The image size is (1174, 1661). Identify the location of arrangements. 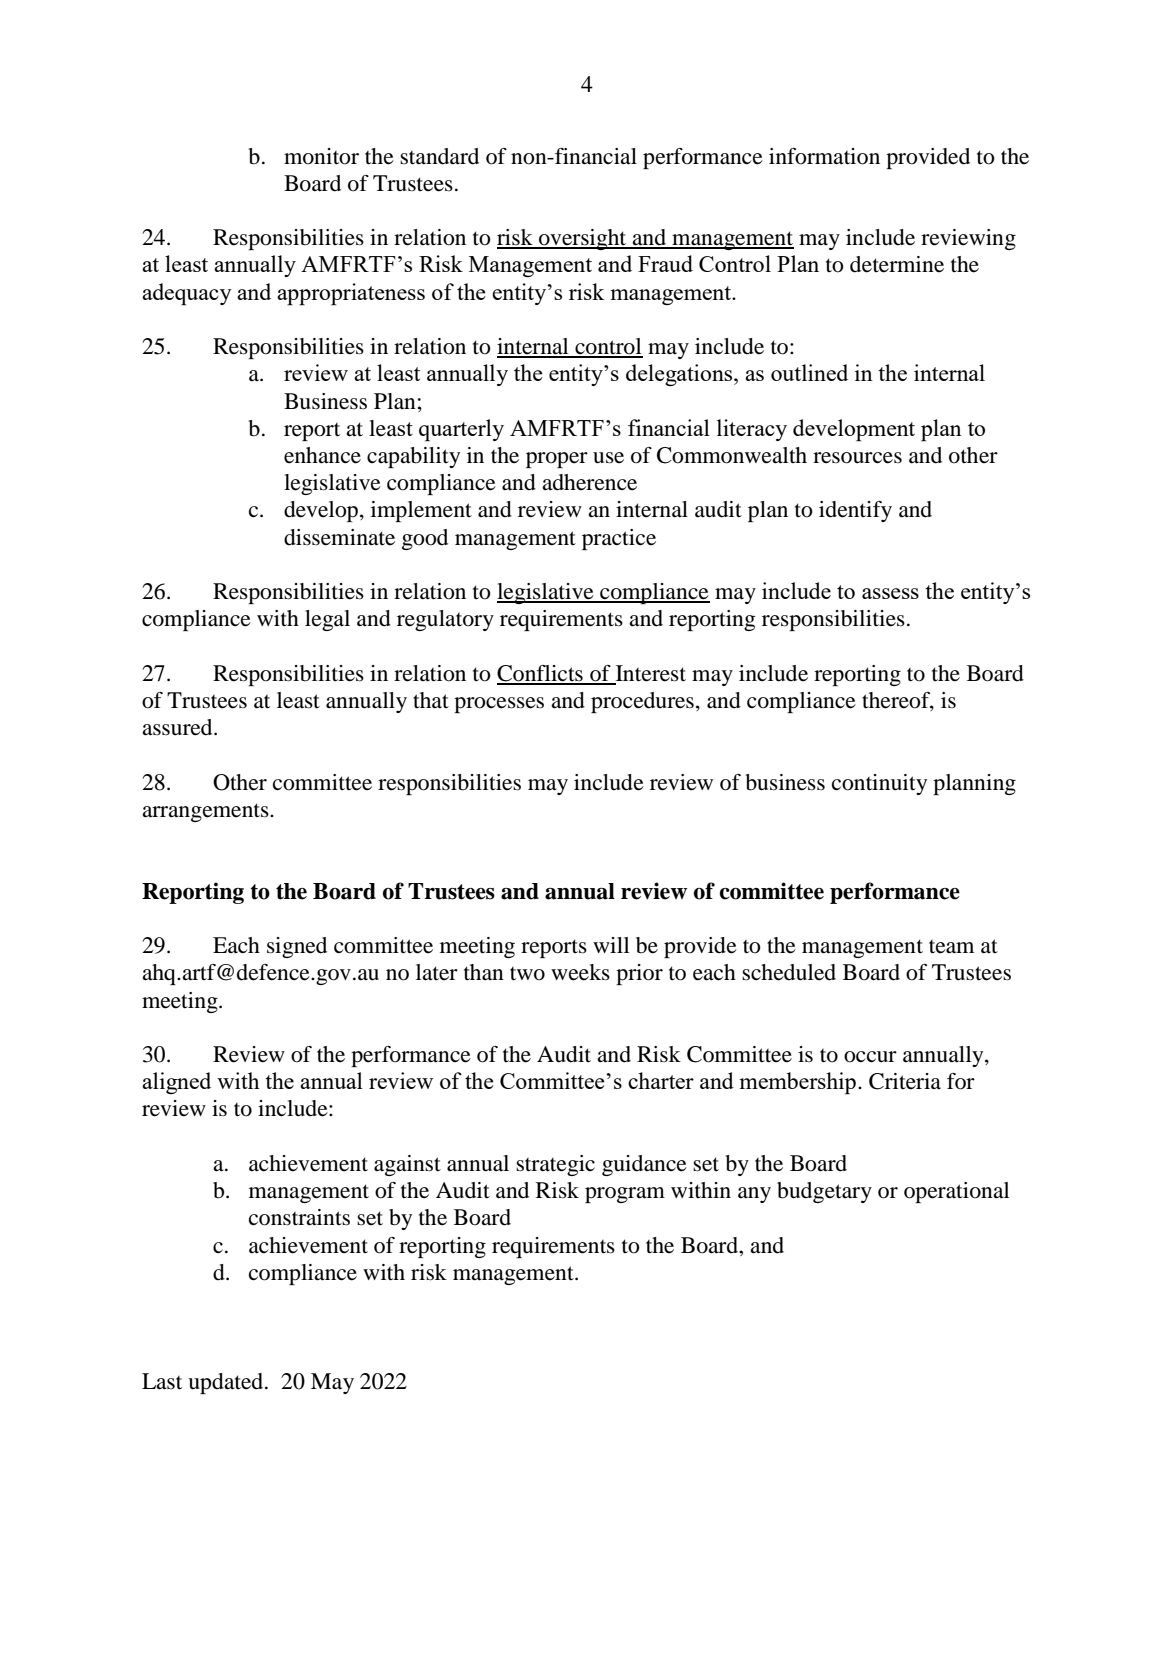
(206, 812).
